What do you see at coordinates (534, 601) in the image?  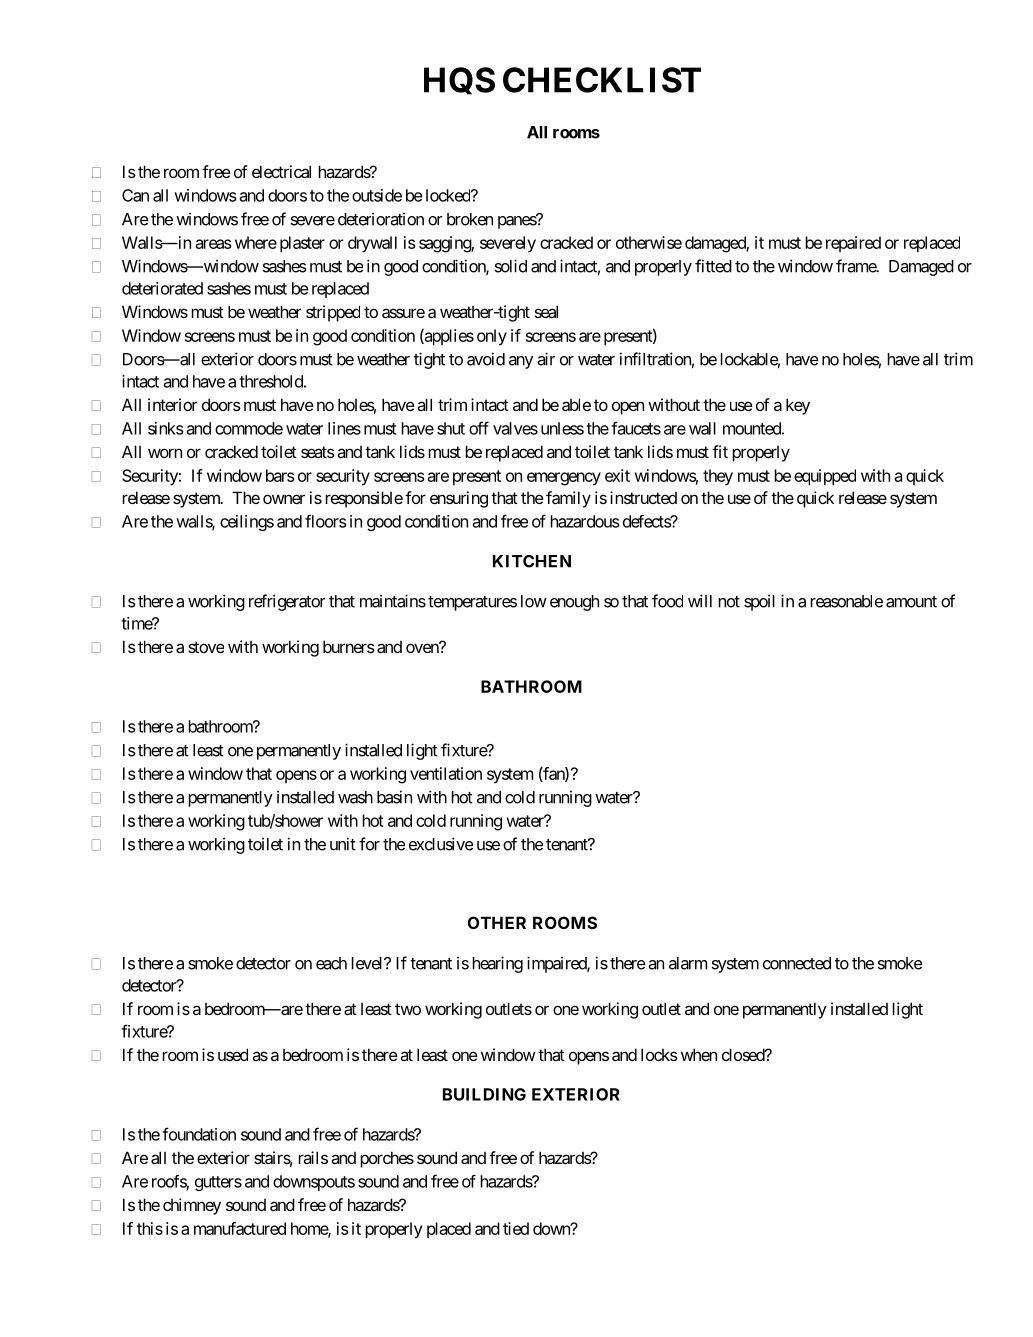 I see `low` at bounding box center [534, 601].
